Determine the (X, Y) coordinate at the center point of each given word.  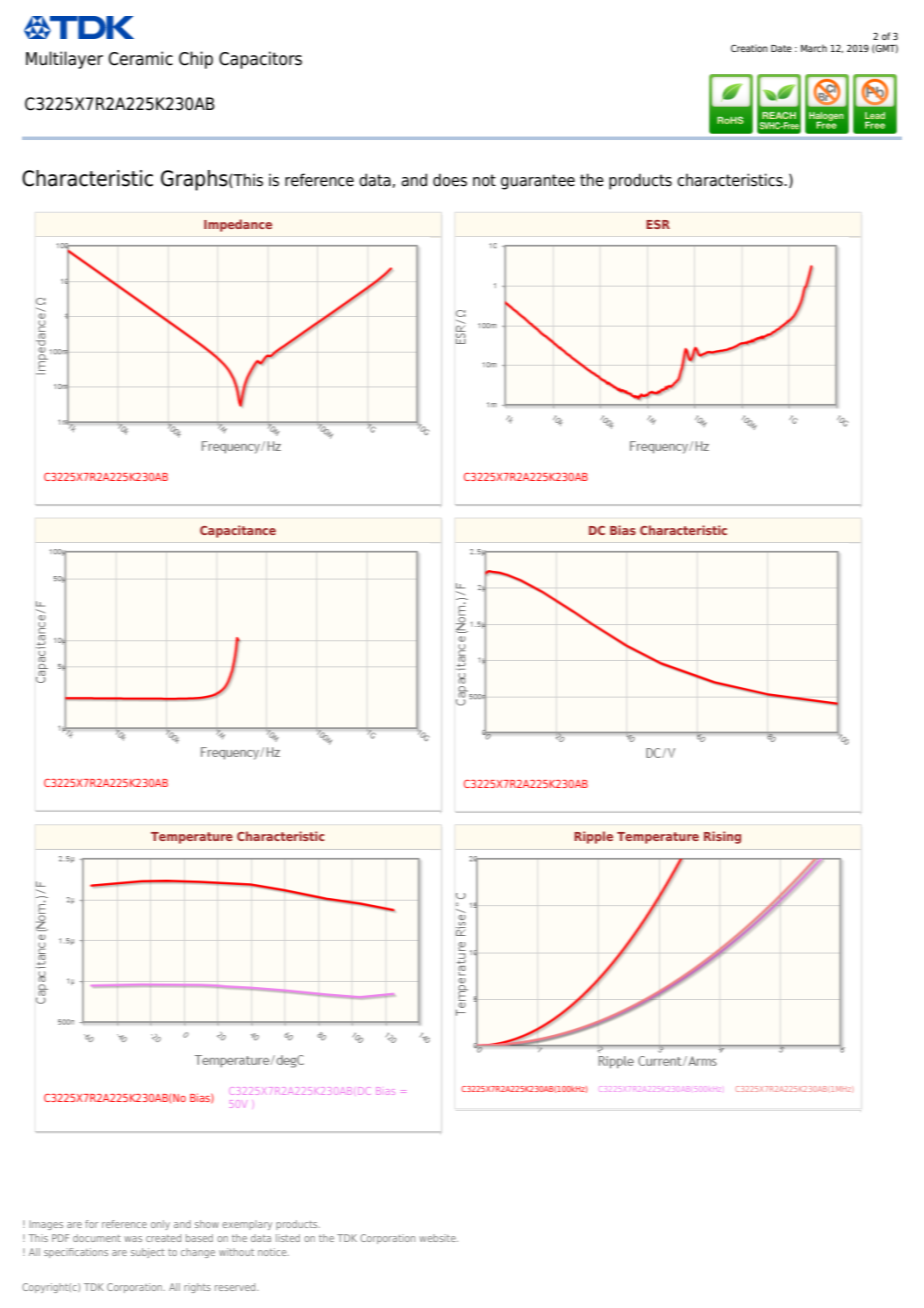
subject (148, 1253)
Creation (749, 48)
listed (288, 1238)
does (450, 180)
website (438, 1238)
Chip (196, 60)
